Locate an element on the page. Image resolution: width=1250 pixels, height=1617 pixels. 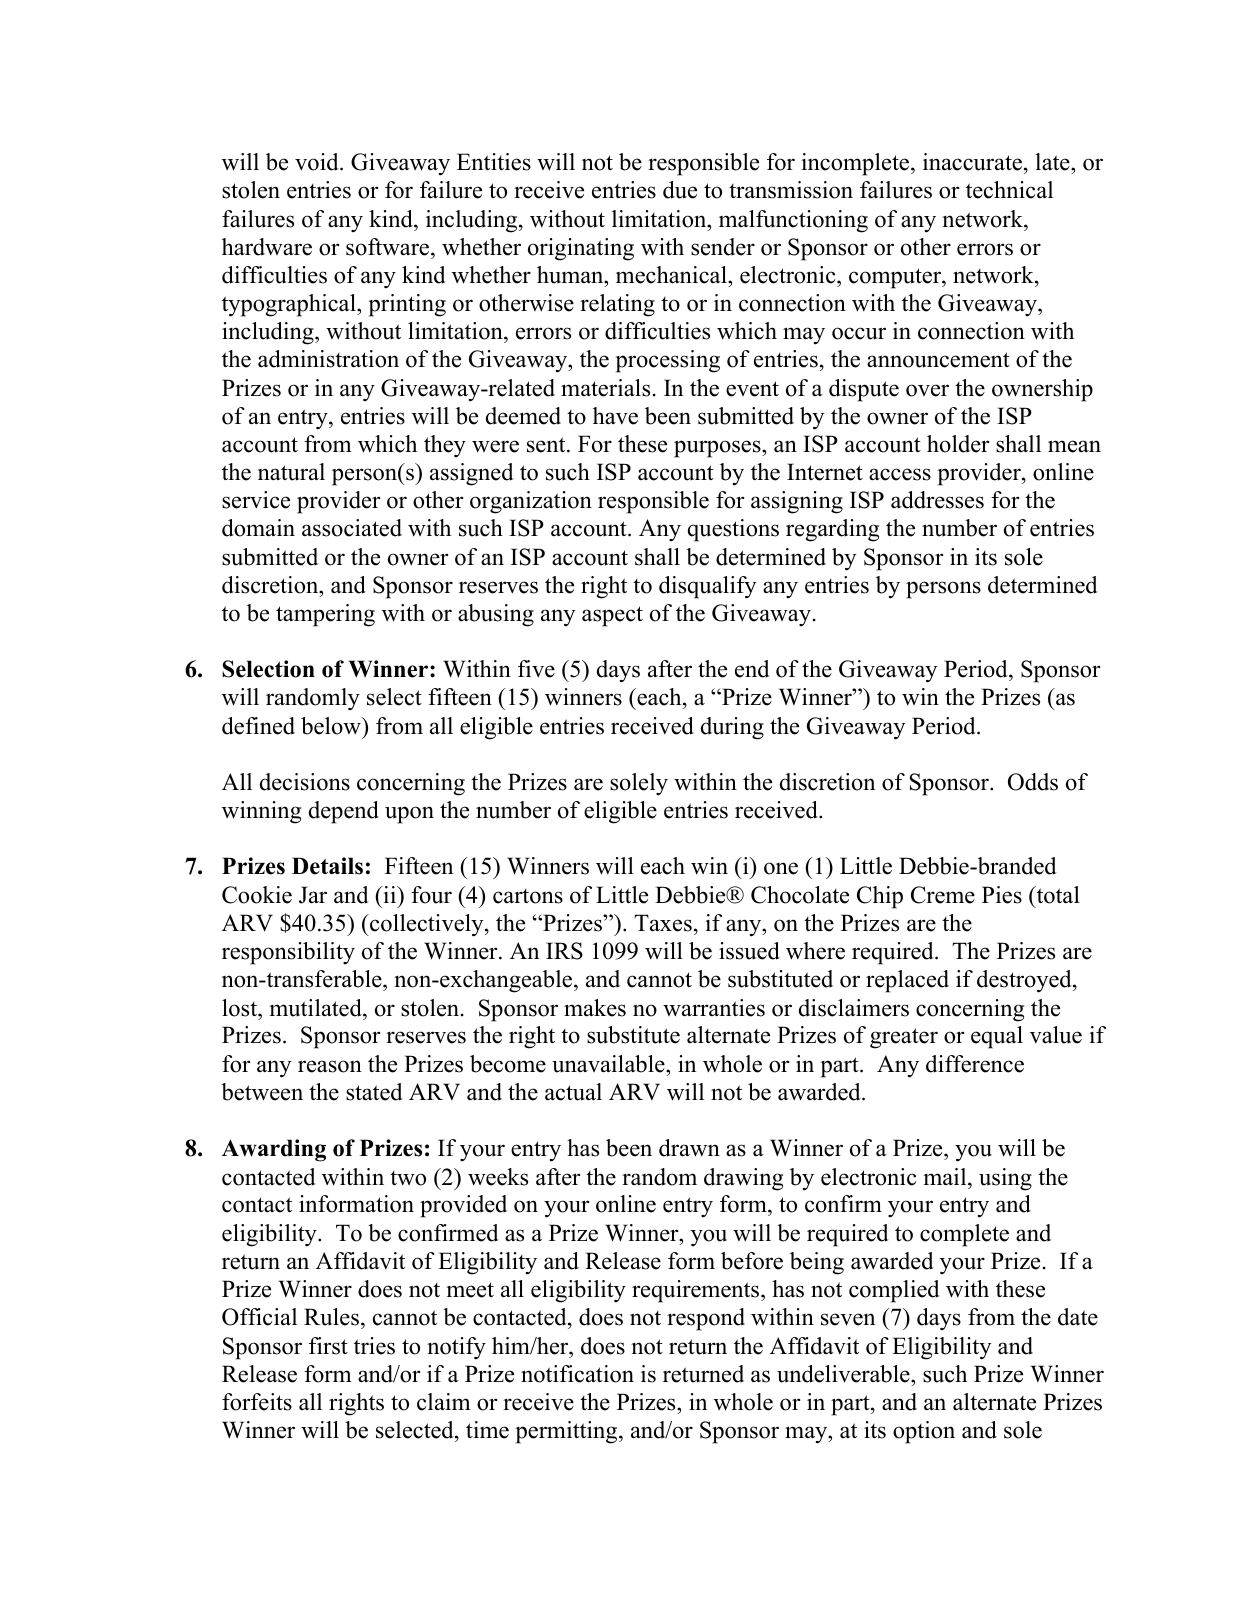
disqualify is located at coordinates (707, 587).
